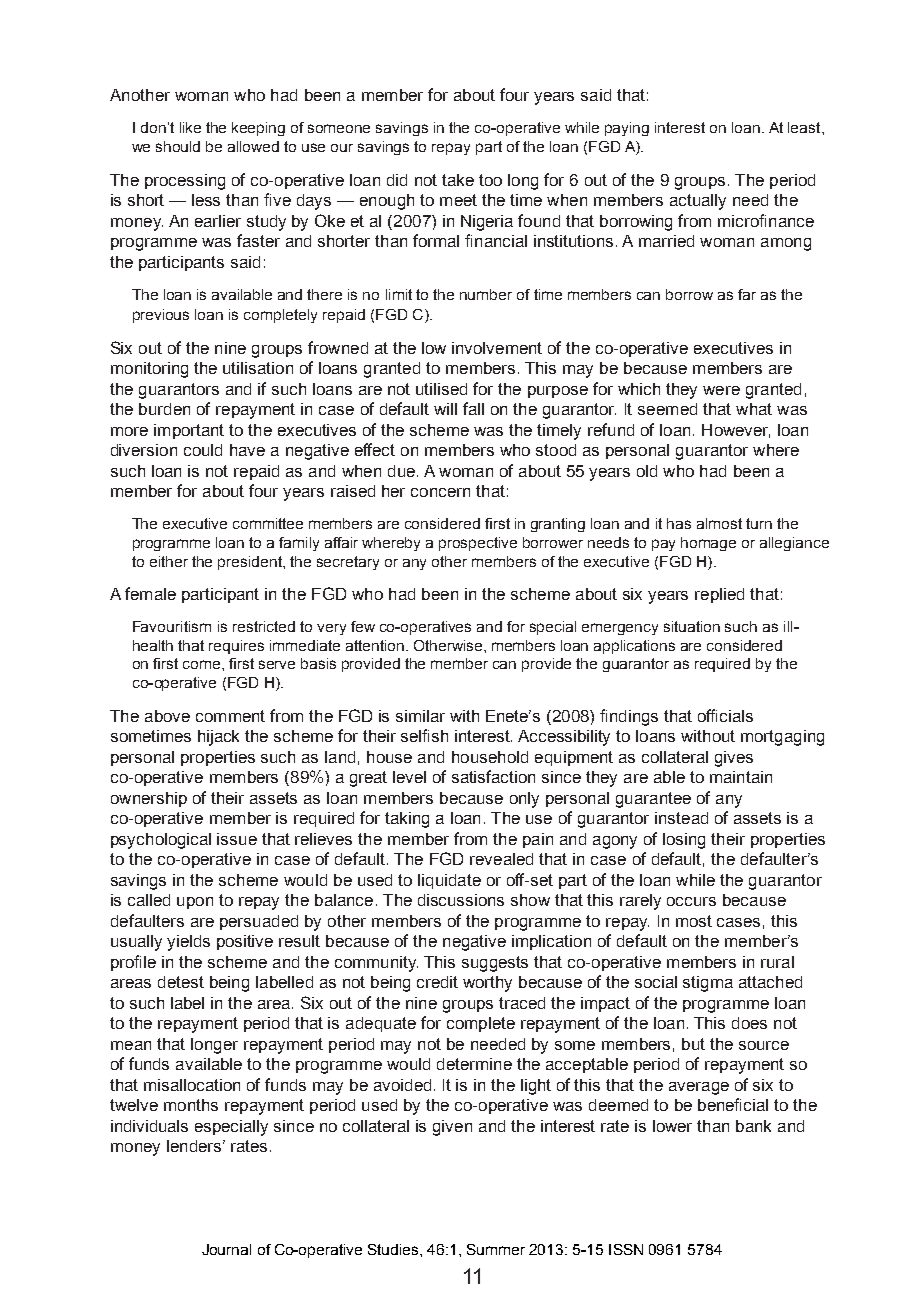  What do you see at coordinates (458, 180) in the page?
I see `take` at bounding box center [458, 180].
